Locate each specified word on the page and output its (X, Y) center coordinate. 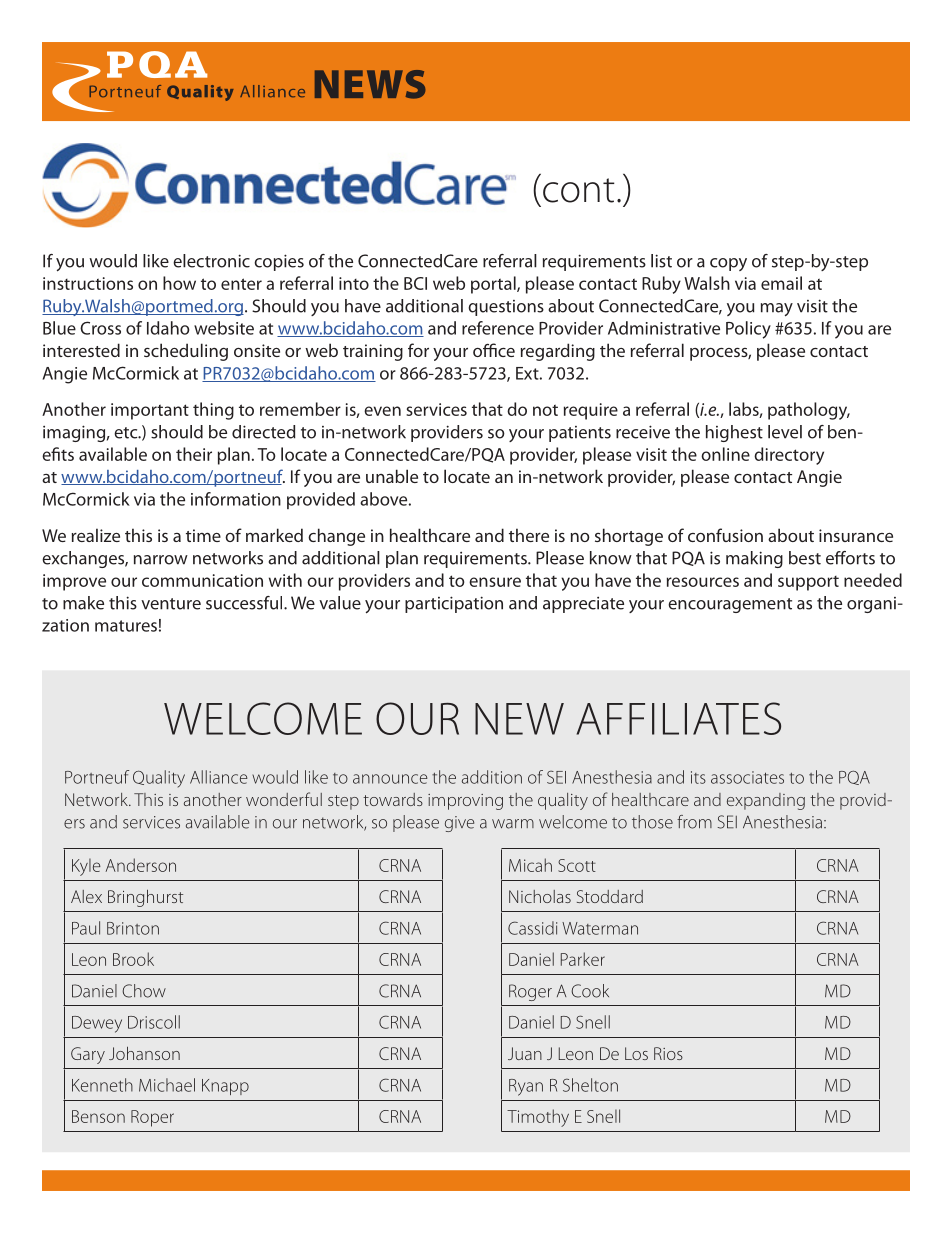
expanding (766, 801)
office (494, 350)
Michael (167, 1085)
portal (494, 285)
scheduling (186, 352)
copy (728, 264)
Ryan (526, 1087)
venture (171, 604)
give (459, 824)
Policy (748, 330)
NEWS (370, 84)
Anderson (141, 865)
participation (454, 604)
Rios (668, 1053)
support (808, 583)
